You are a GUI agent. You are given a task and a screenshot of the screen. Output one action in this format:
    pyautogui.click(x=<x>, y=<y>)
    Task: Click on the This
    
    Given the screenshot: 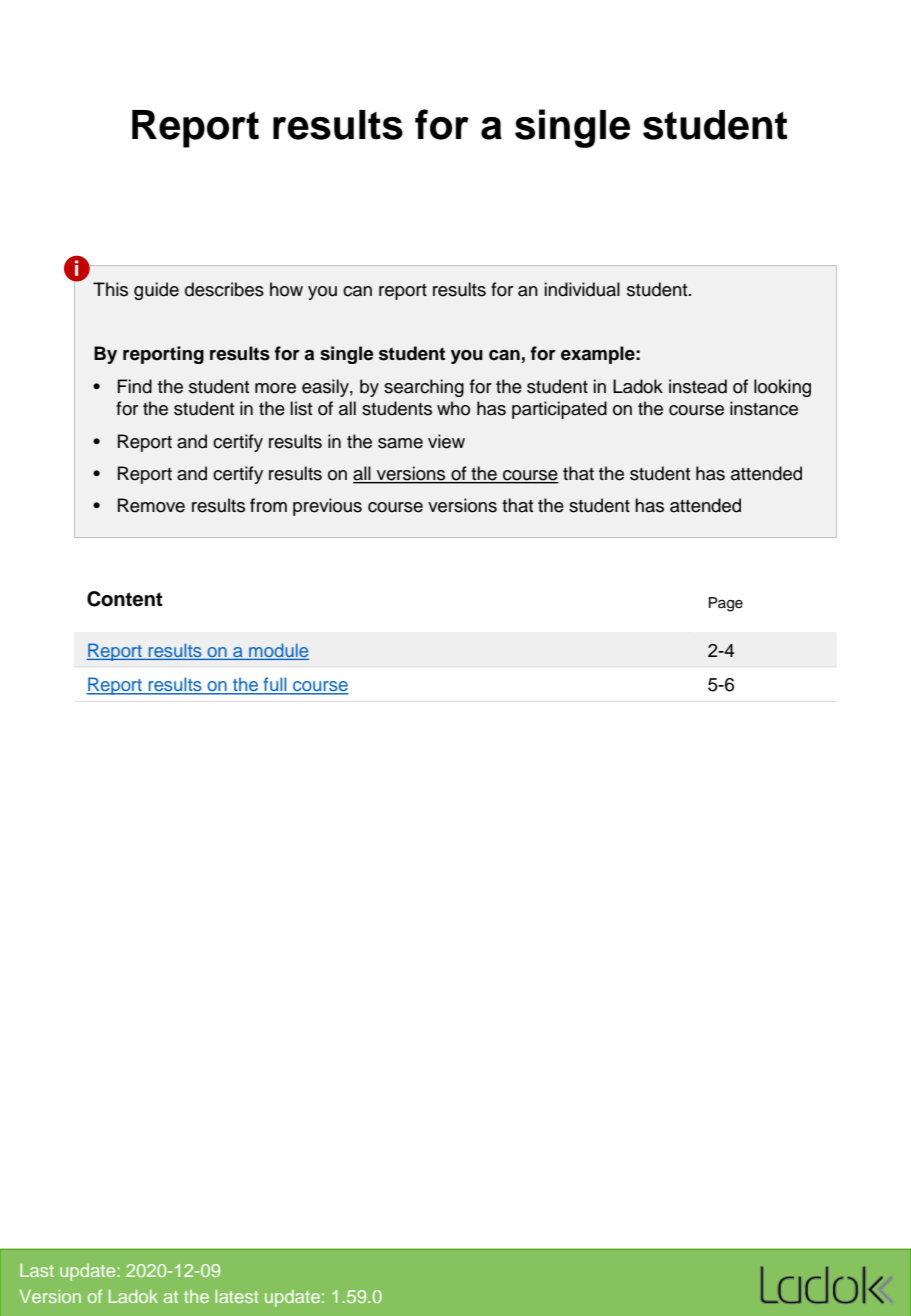 What is the action you would take?
    pyautogui.click(x=110, y=289)
